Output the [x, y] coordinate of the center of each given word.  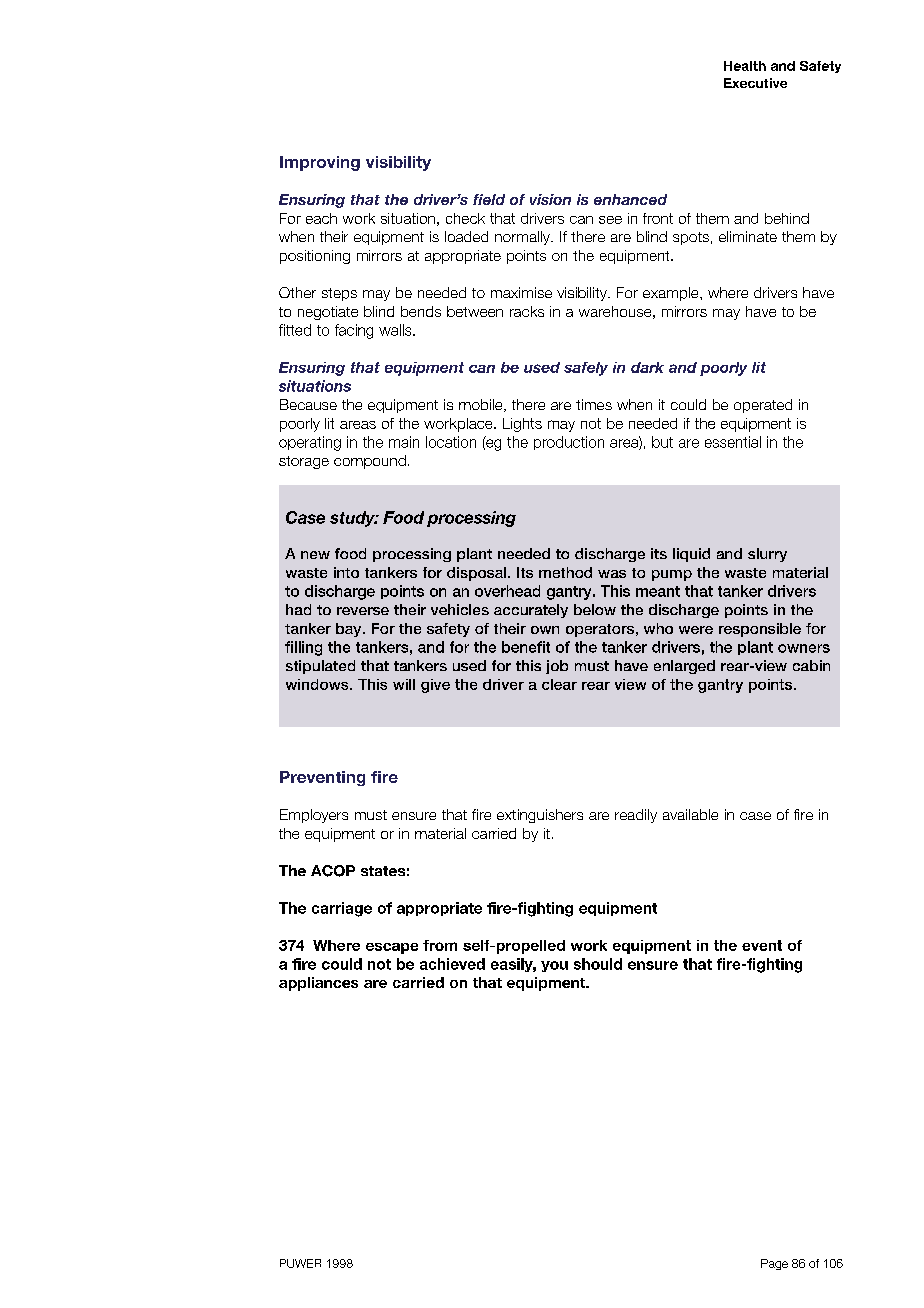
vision [550, 199]
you [554, 966]
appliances [318, 984]
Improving [320, 163]
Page [774, 1264]
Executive [755, 83]
